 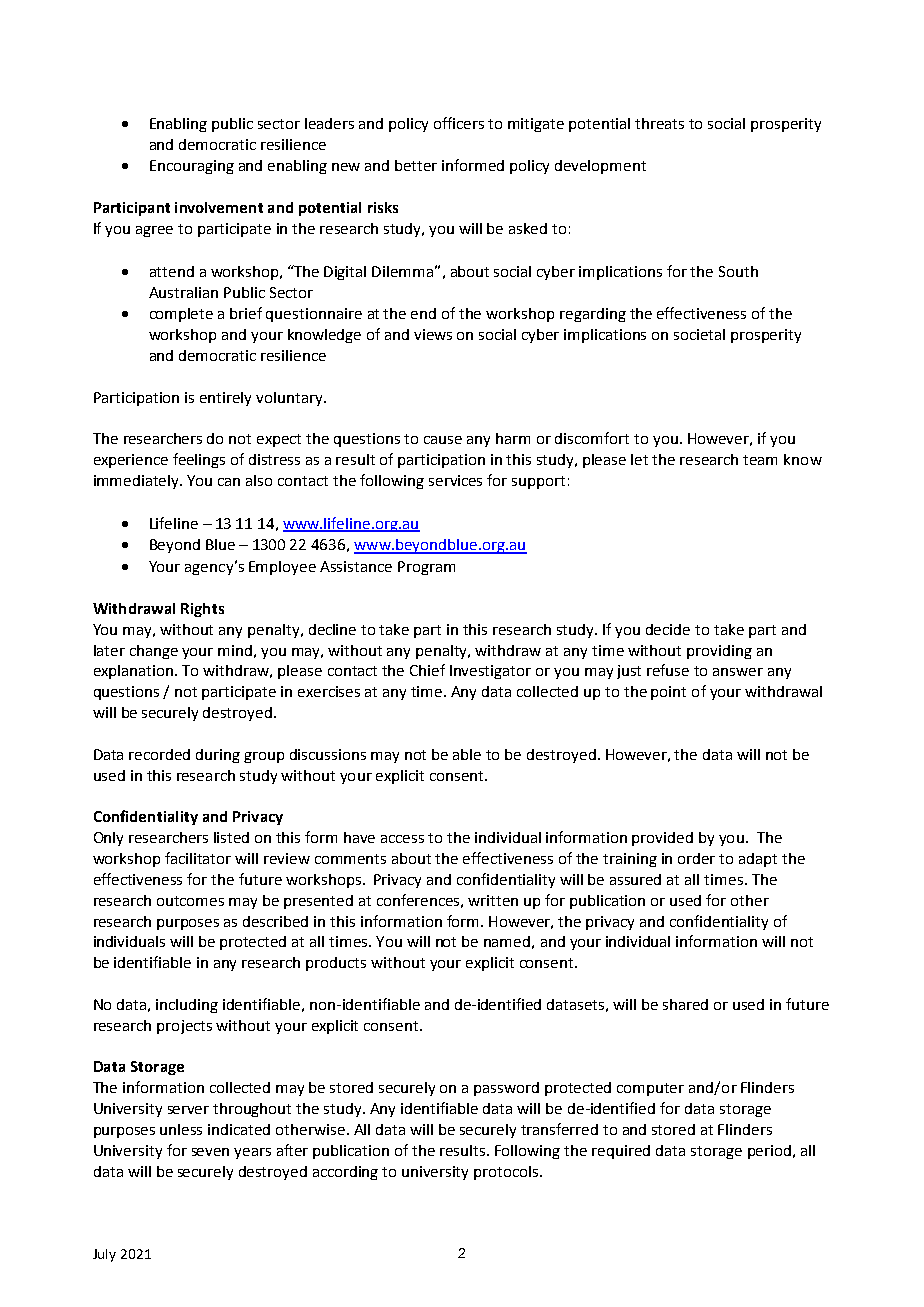 What do you see at coordinates (621, 1152) in the screenshot?
I see `required` at bounding box center [621, 1152].
